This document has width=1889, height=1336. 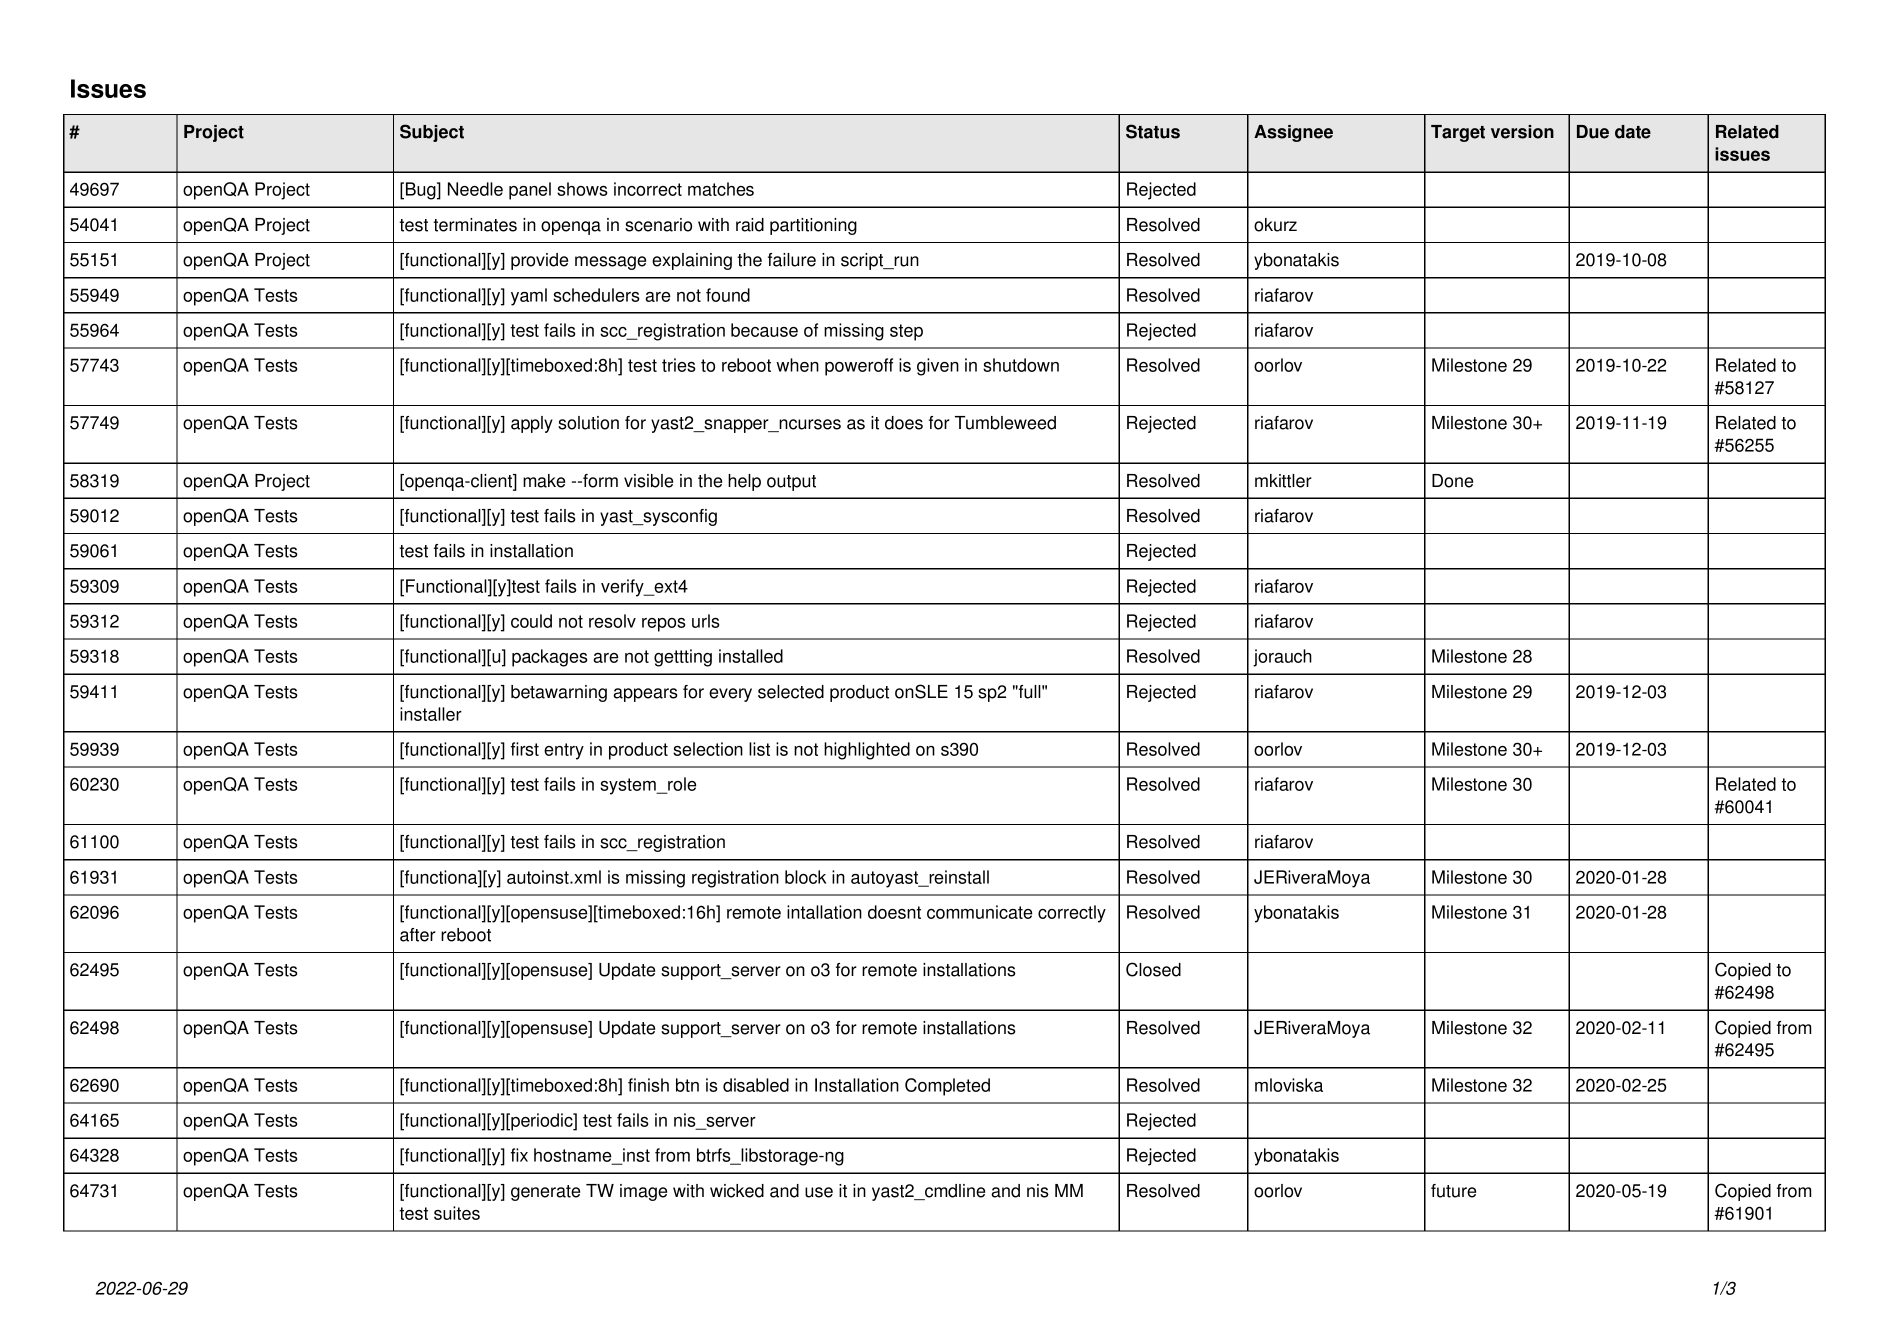 What do you see at coordinates (1452, 481) in the document?
I see `Done` at bounding box center [1452, 481].
